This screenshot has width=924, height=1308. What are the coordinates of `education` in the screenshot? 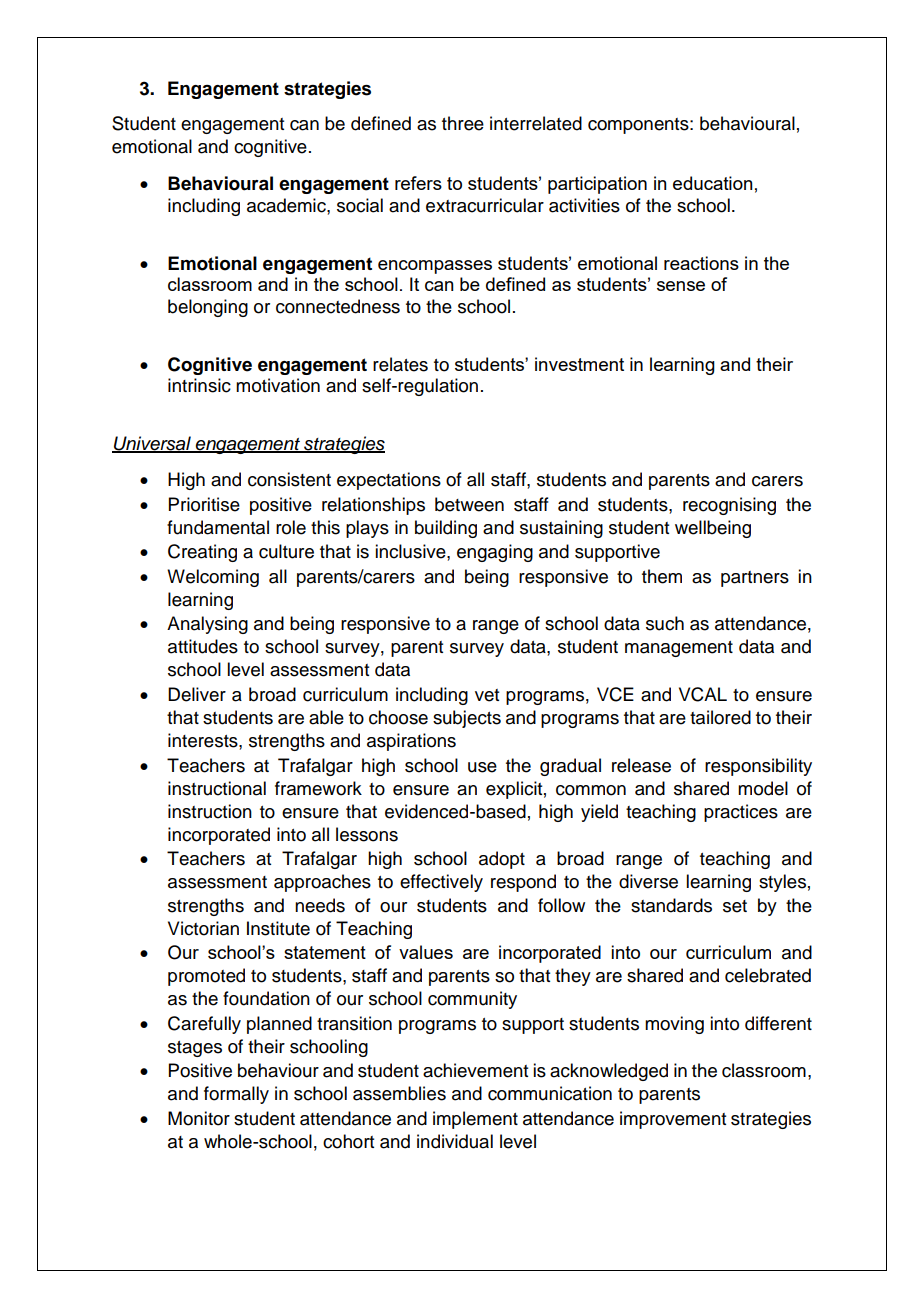 It's located at (713, 183).
